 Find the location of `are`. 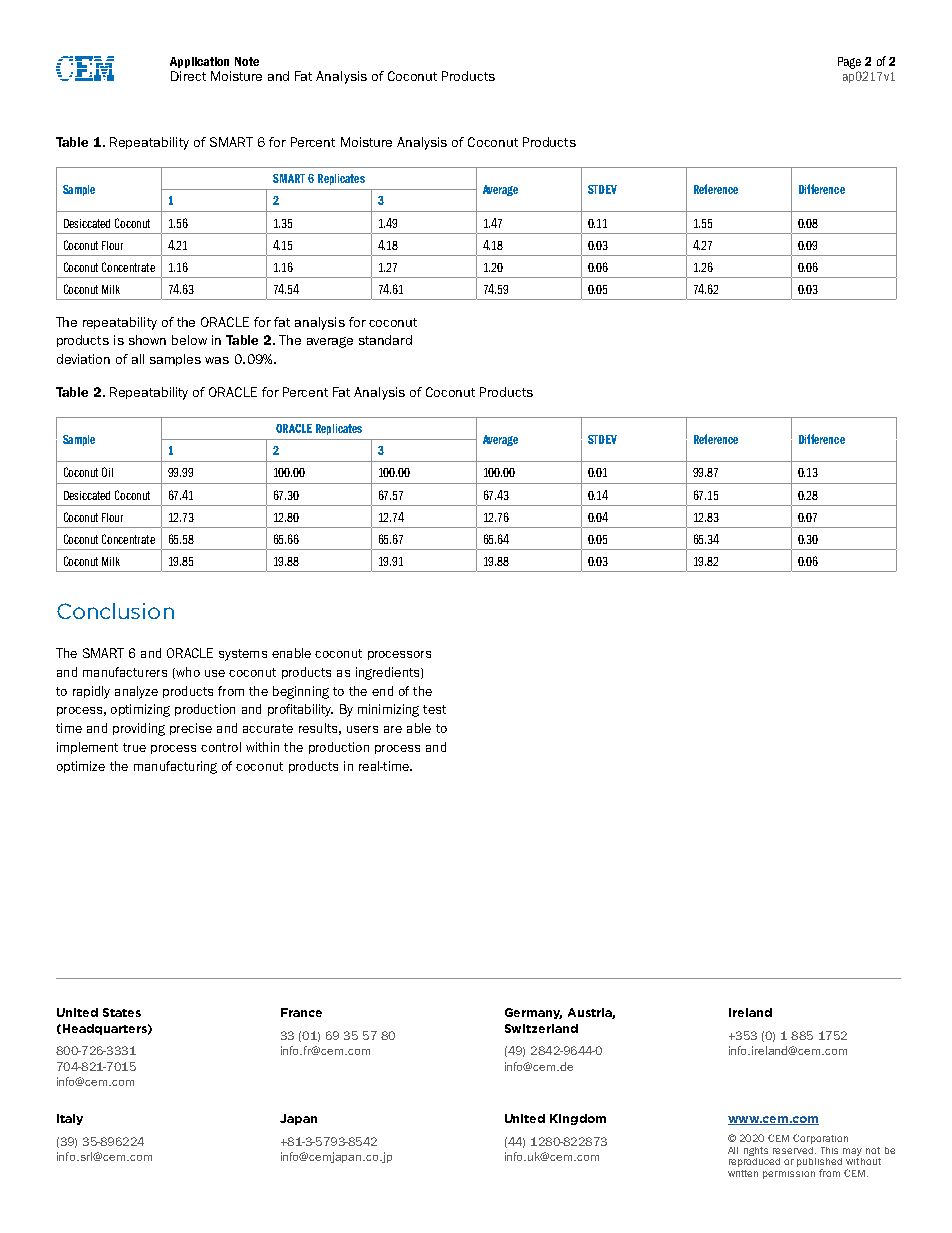

are is located at coordinates (393, 729).
